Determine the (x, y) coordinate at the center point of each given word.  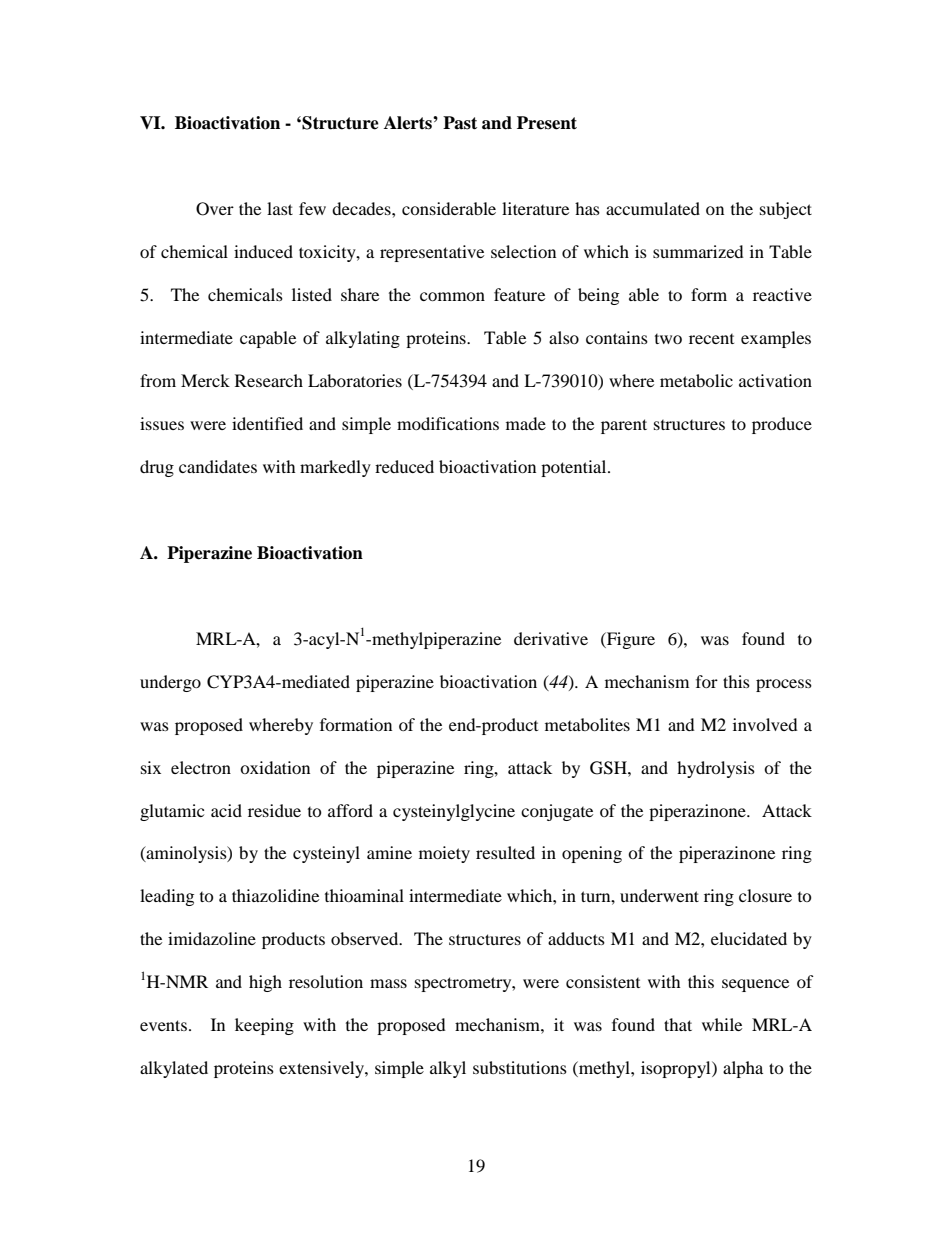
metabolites (587, 724)
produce (782, 425)
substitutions (520, 1067)
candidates (218, 466)
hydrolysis (716, 769)
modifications (448, 423)
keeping (264, 1026)
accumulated (653, 208)
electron (201, 767)
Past (460, 123)
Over (215, 209)
